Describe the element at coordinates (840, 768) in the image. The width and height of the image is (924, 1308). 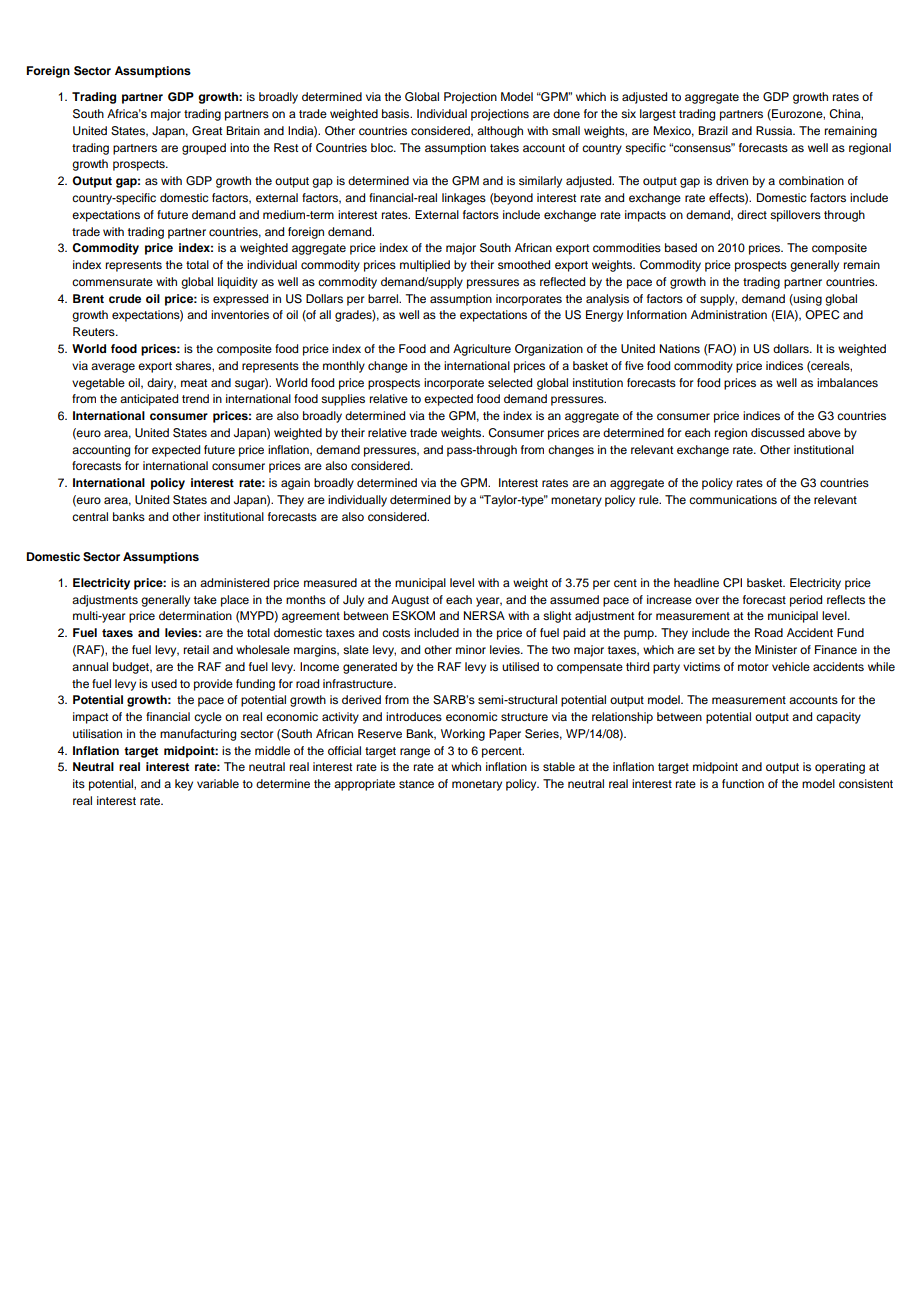
I see `operating` at that location.
